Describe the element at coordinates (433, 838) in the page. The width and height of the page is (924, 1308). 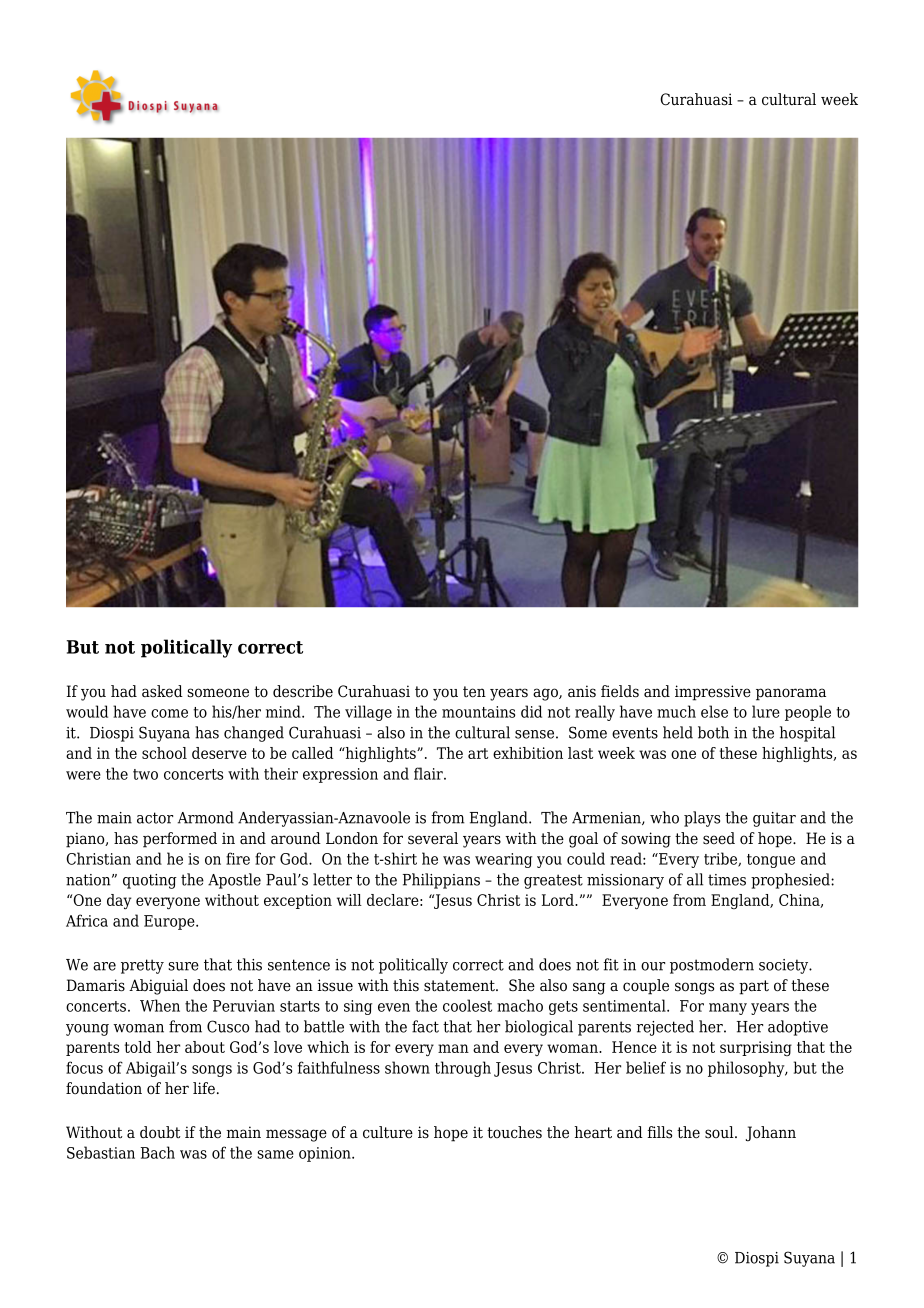
I see `several` at that location.
